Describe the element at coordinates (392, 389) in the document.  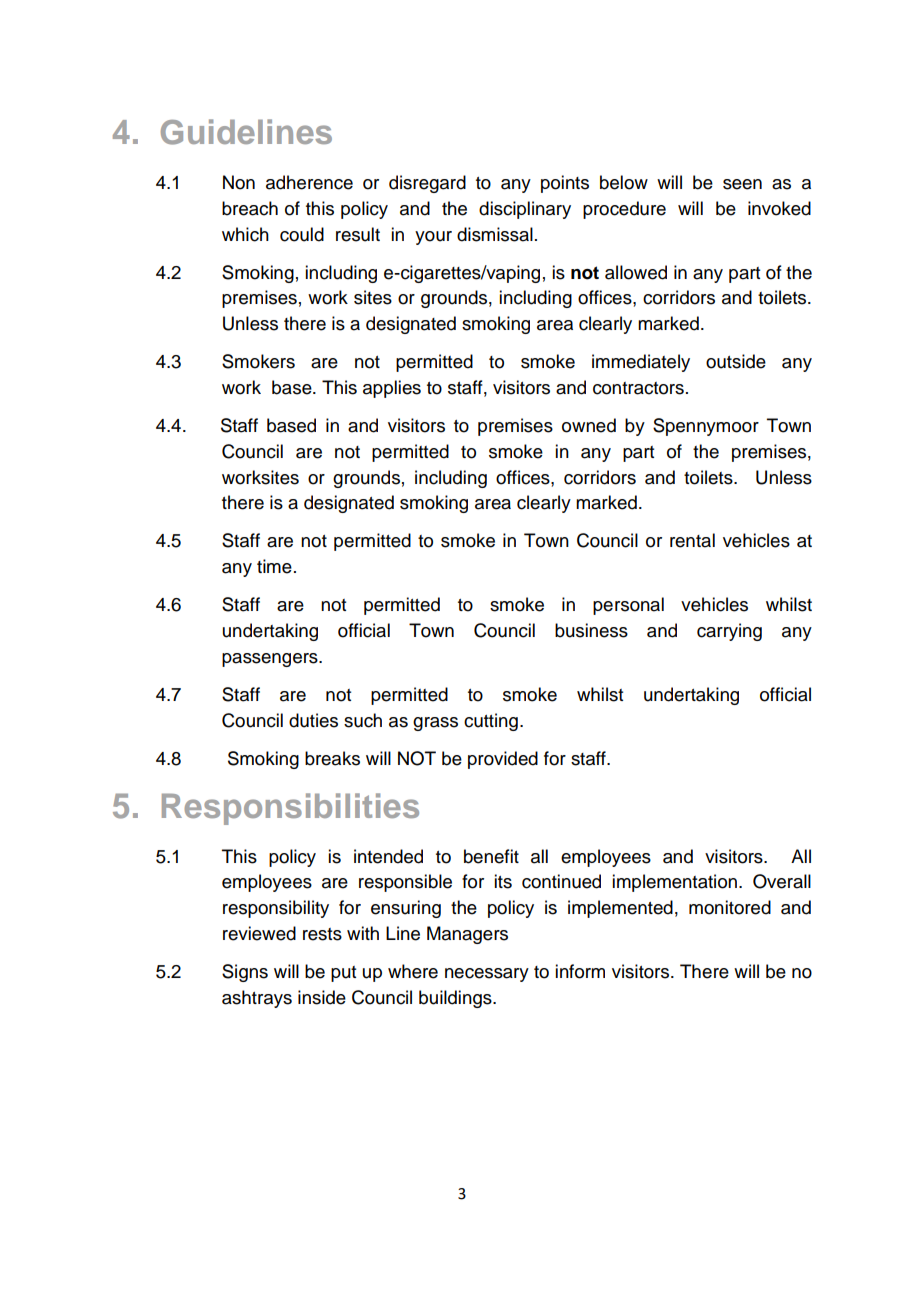
I see `applies` at that location.
